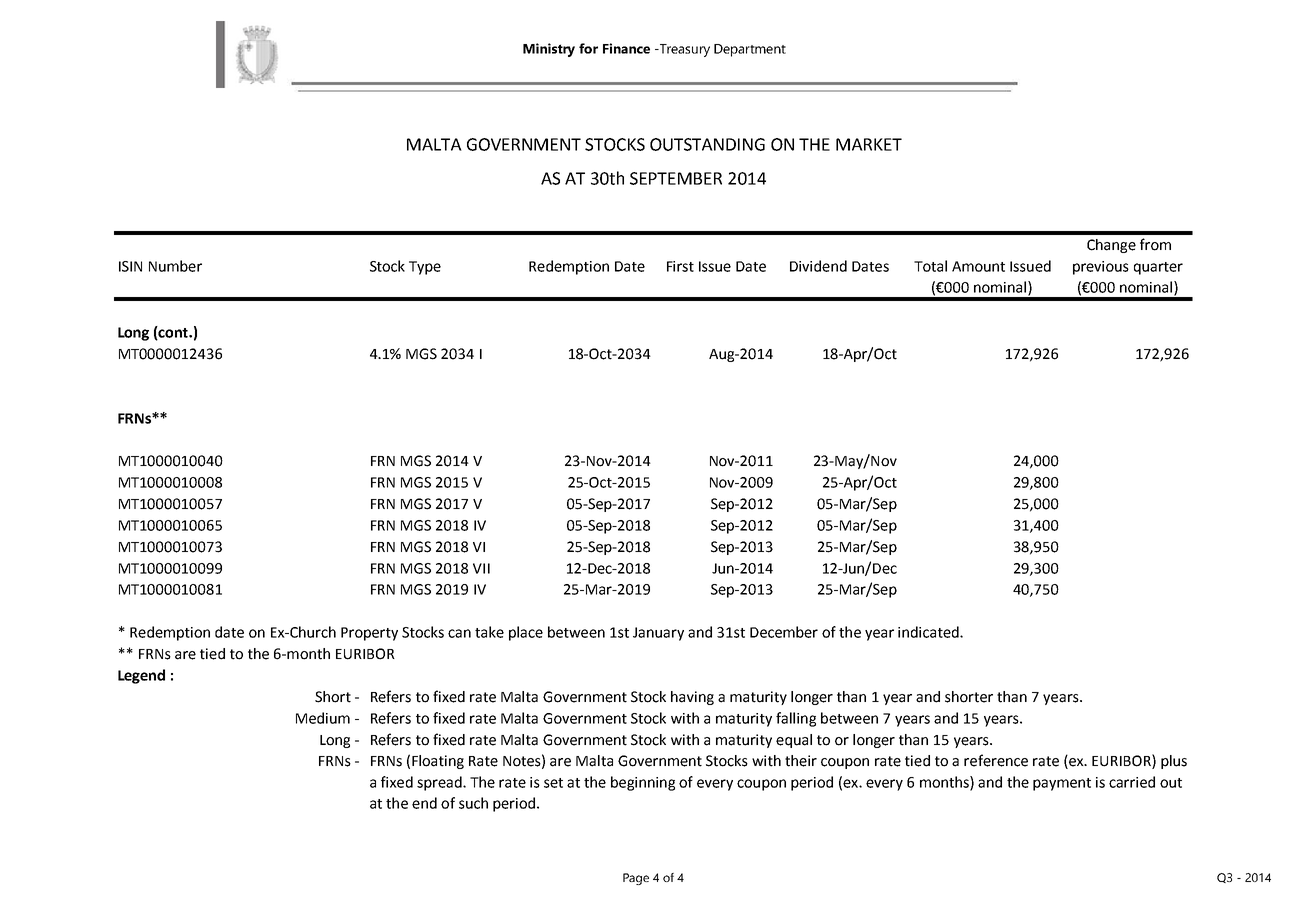 This image has height=924, width=1308. What do you see at coordinates (929, 632) in the image?
I see `indicated` at bounding box center [929, 632].
